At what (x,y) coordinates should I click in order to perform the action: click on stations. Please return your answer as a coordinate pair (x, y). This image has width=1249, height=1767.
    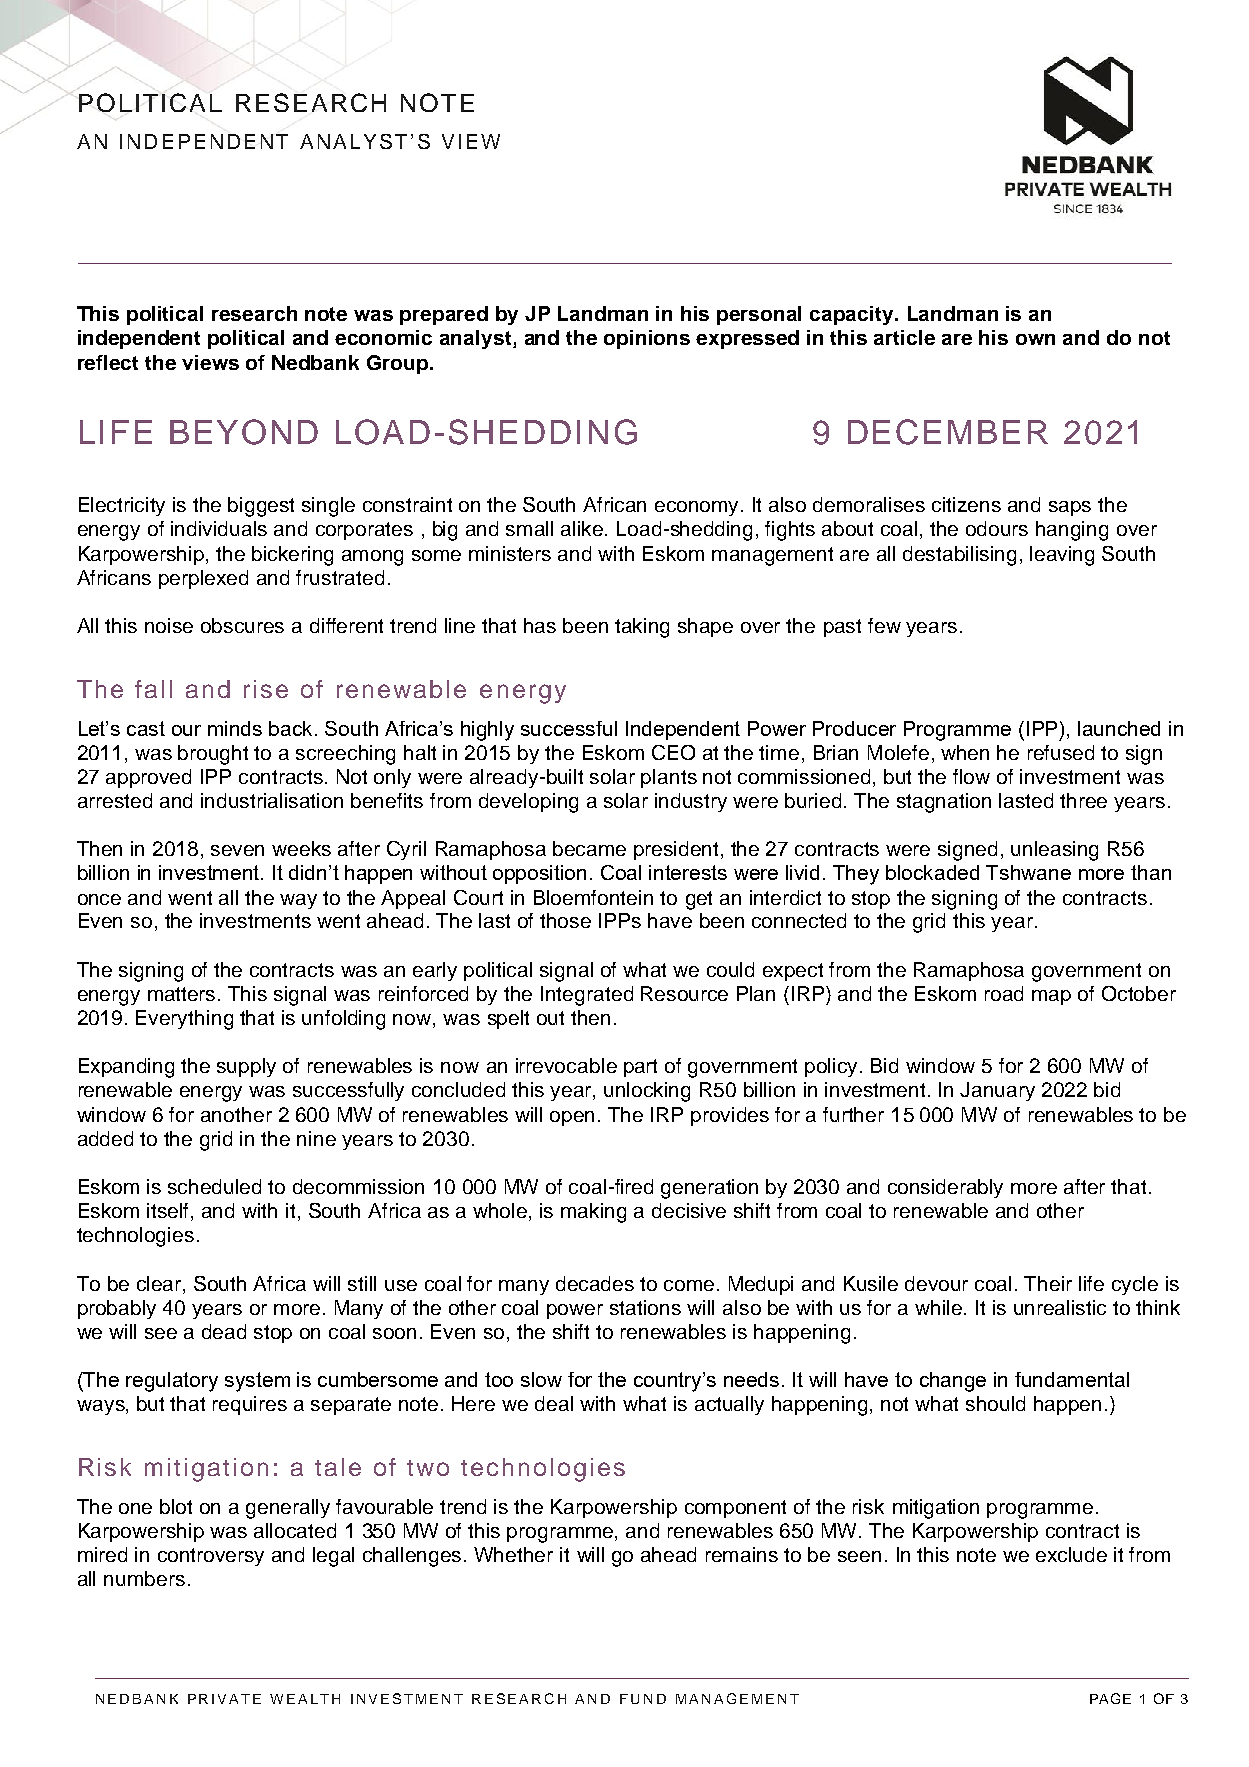
    Looking at the image, I should click on (645, 1307).
